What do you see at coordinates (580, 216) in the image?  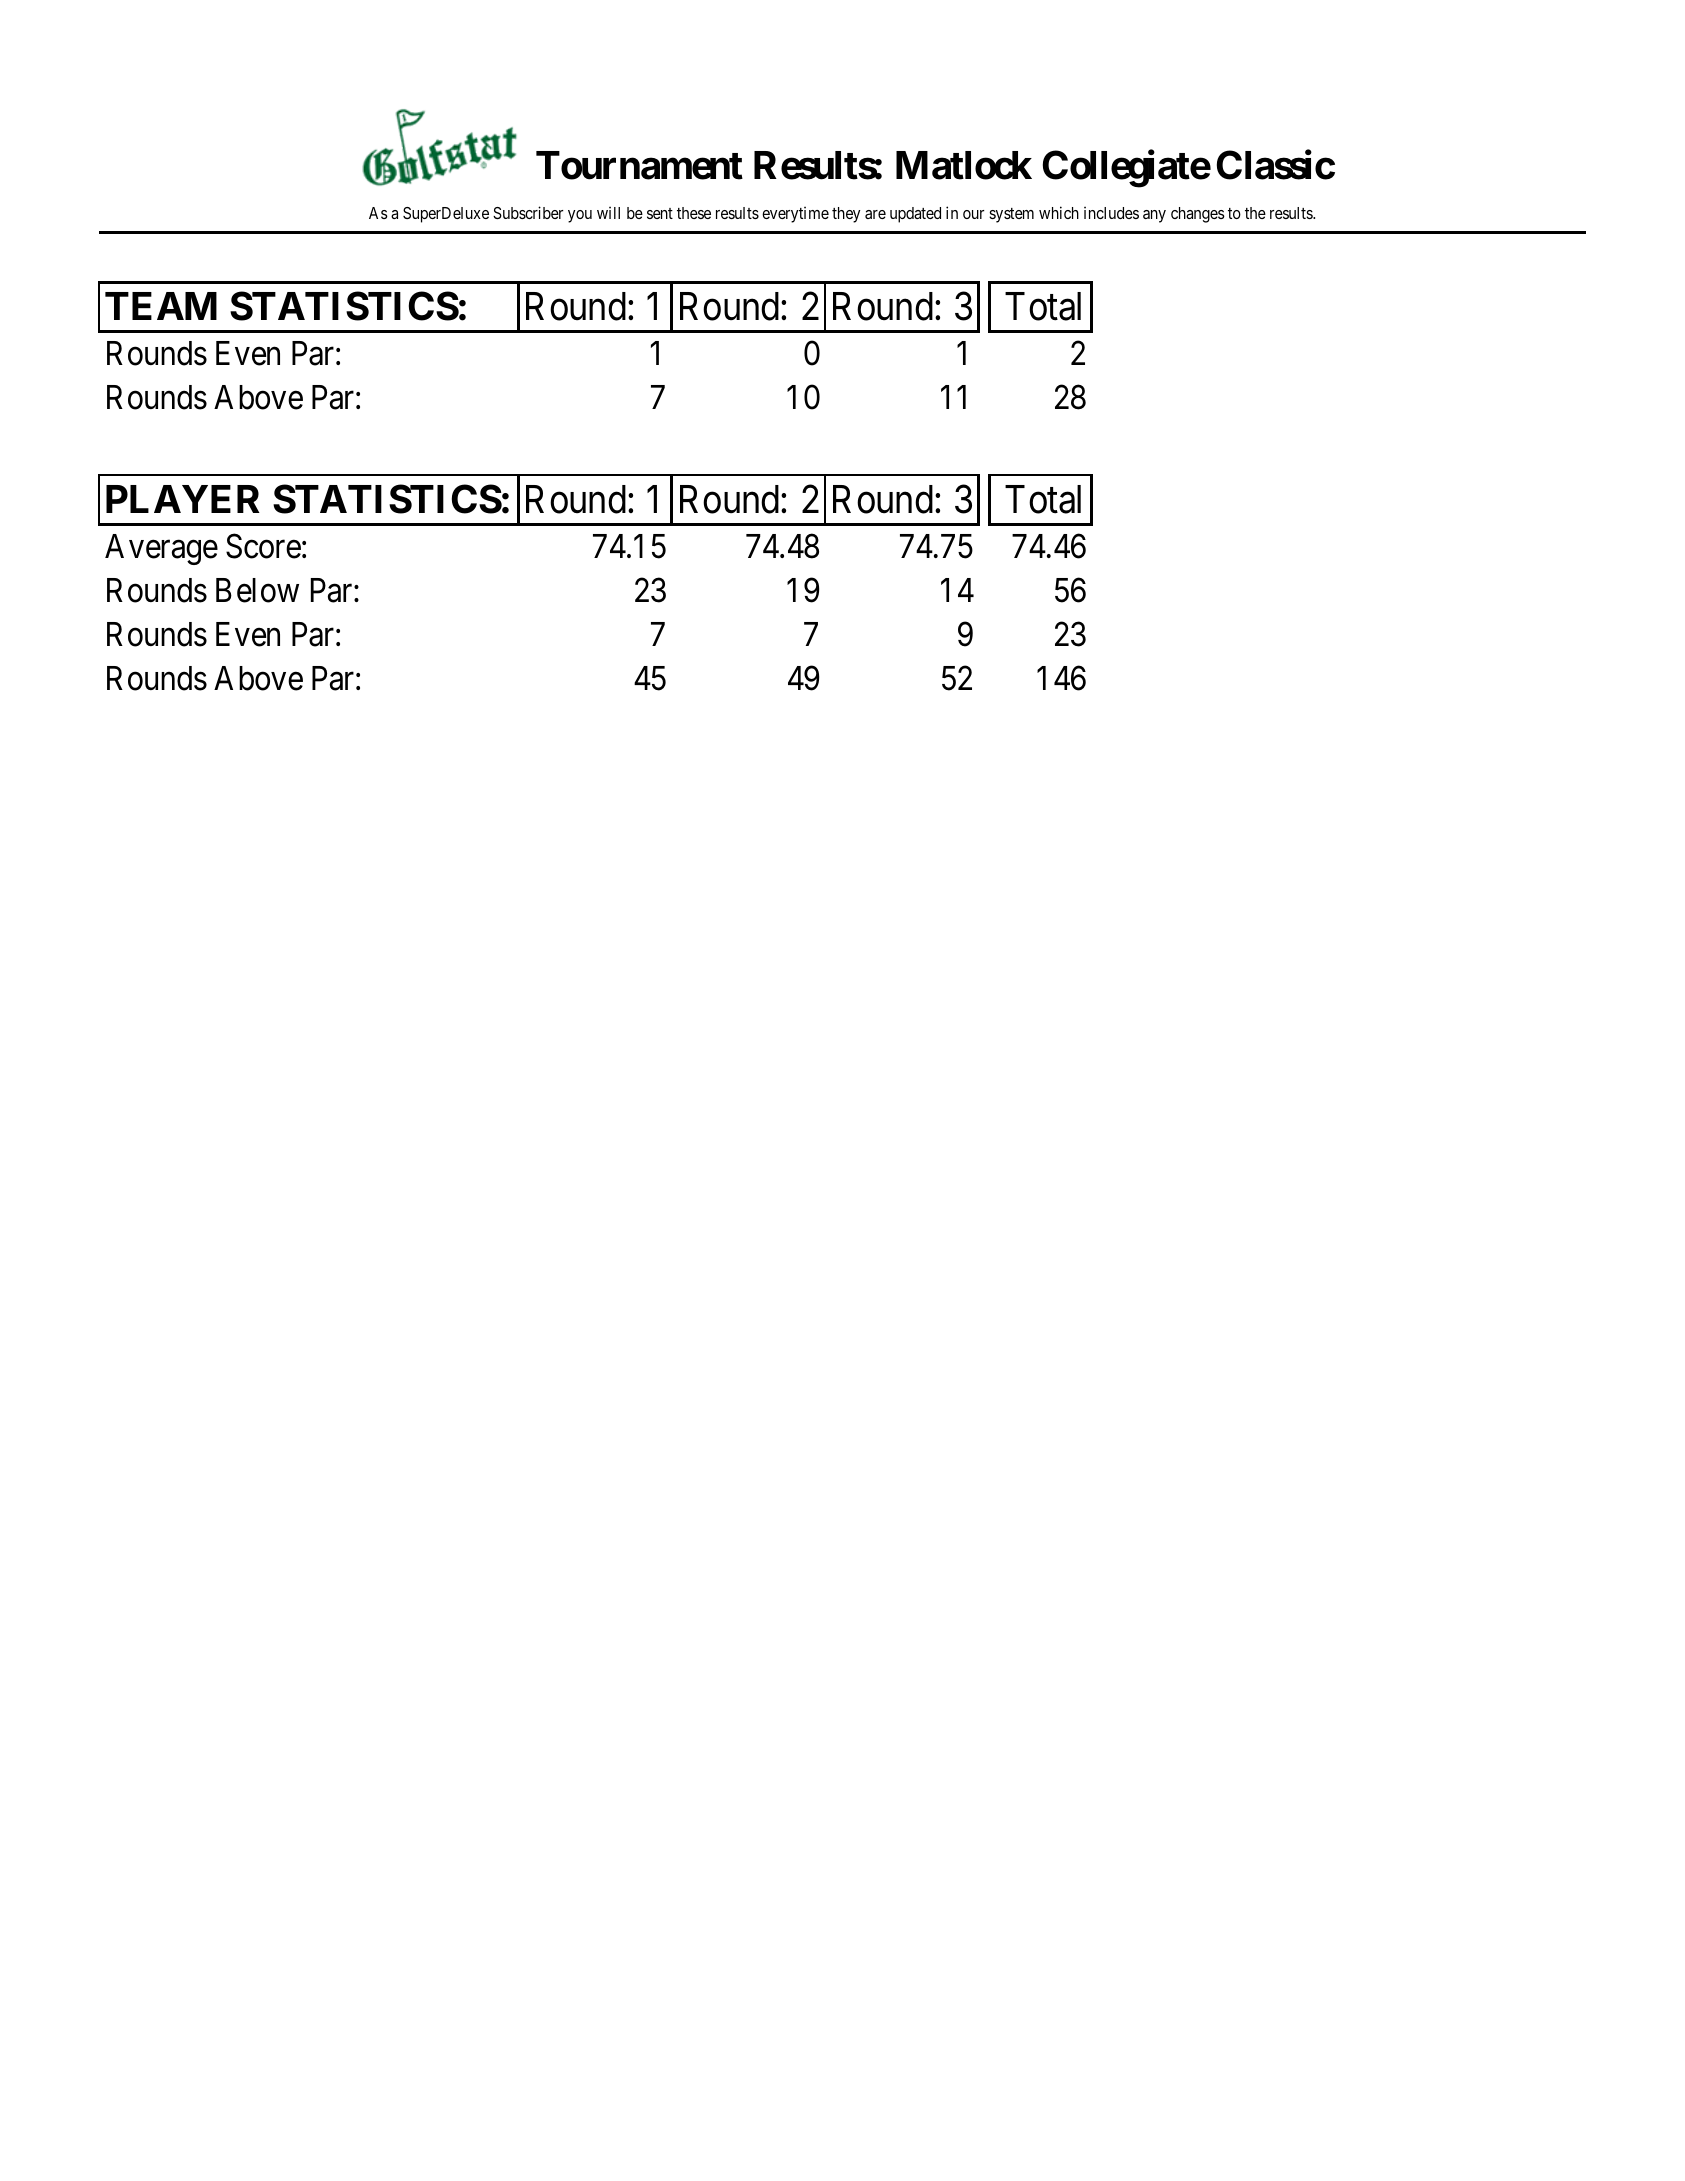 I see `you` at bounding box center [580, 216].
